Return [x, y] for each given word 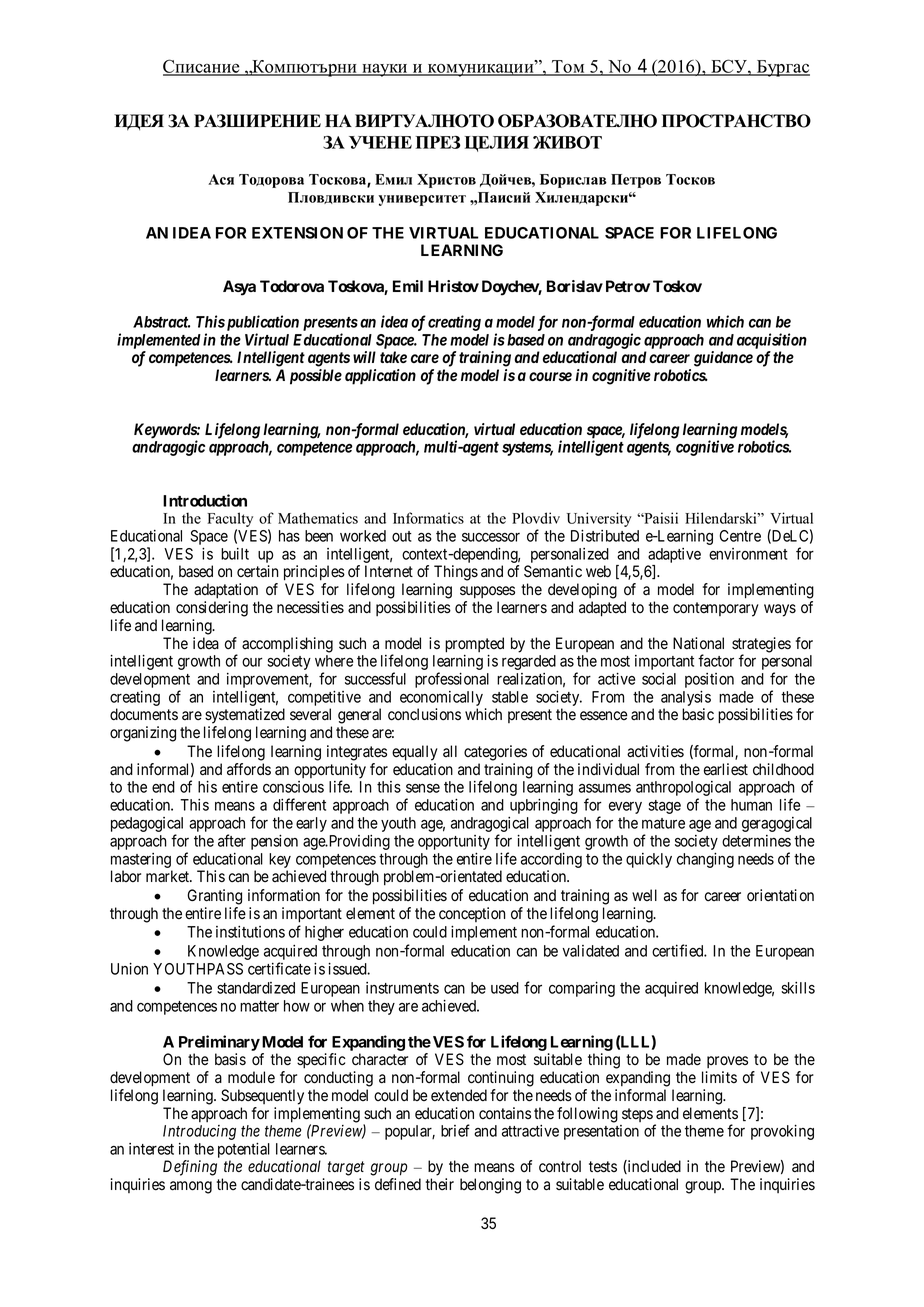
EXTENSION [297, 233]
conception [472, 914]
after [232, 840]
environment [748, 554]
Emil [408, 286]
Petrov [628, 286]
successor [491, 537]
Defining [190, 1168]
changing [705, 860]
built [235, 554]
